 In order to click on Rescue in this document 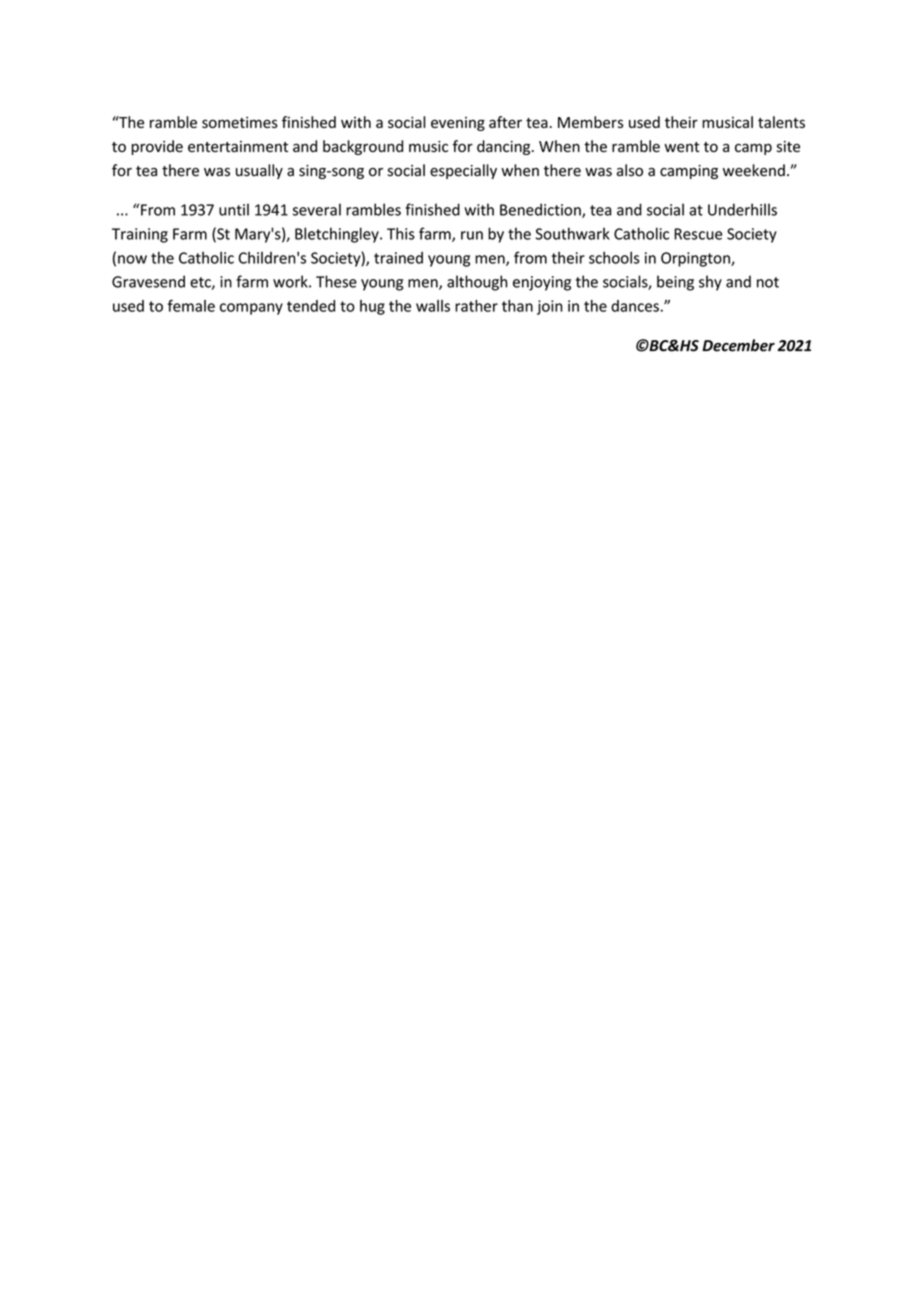, I will do `click(698, 234)`.
